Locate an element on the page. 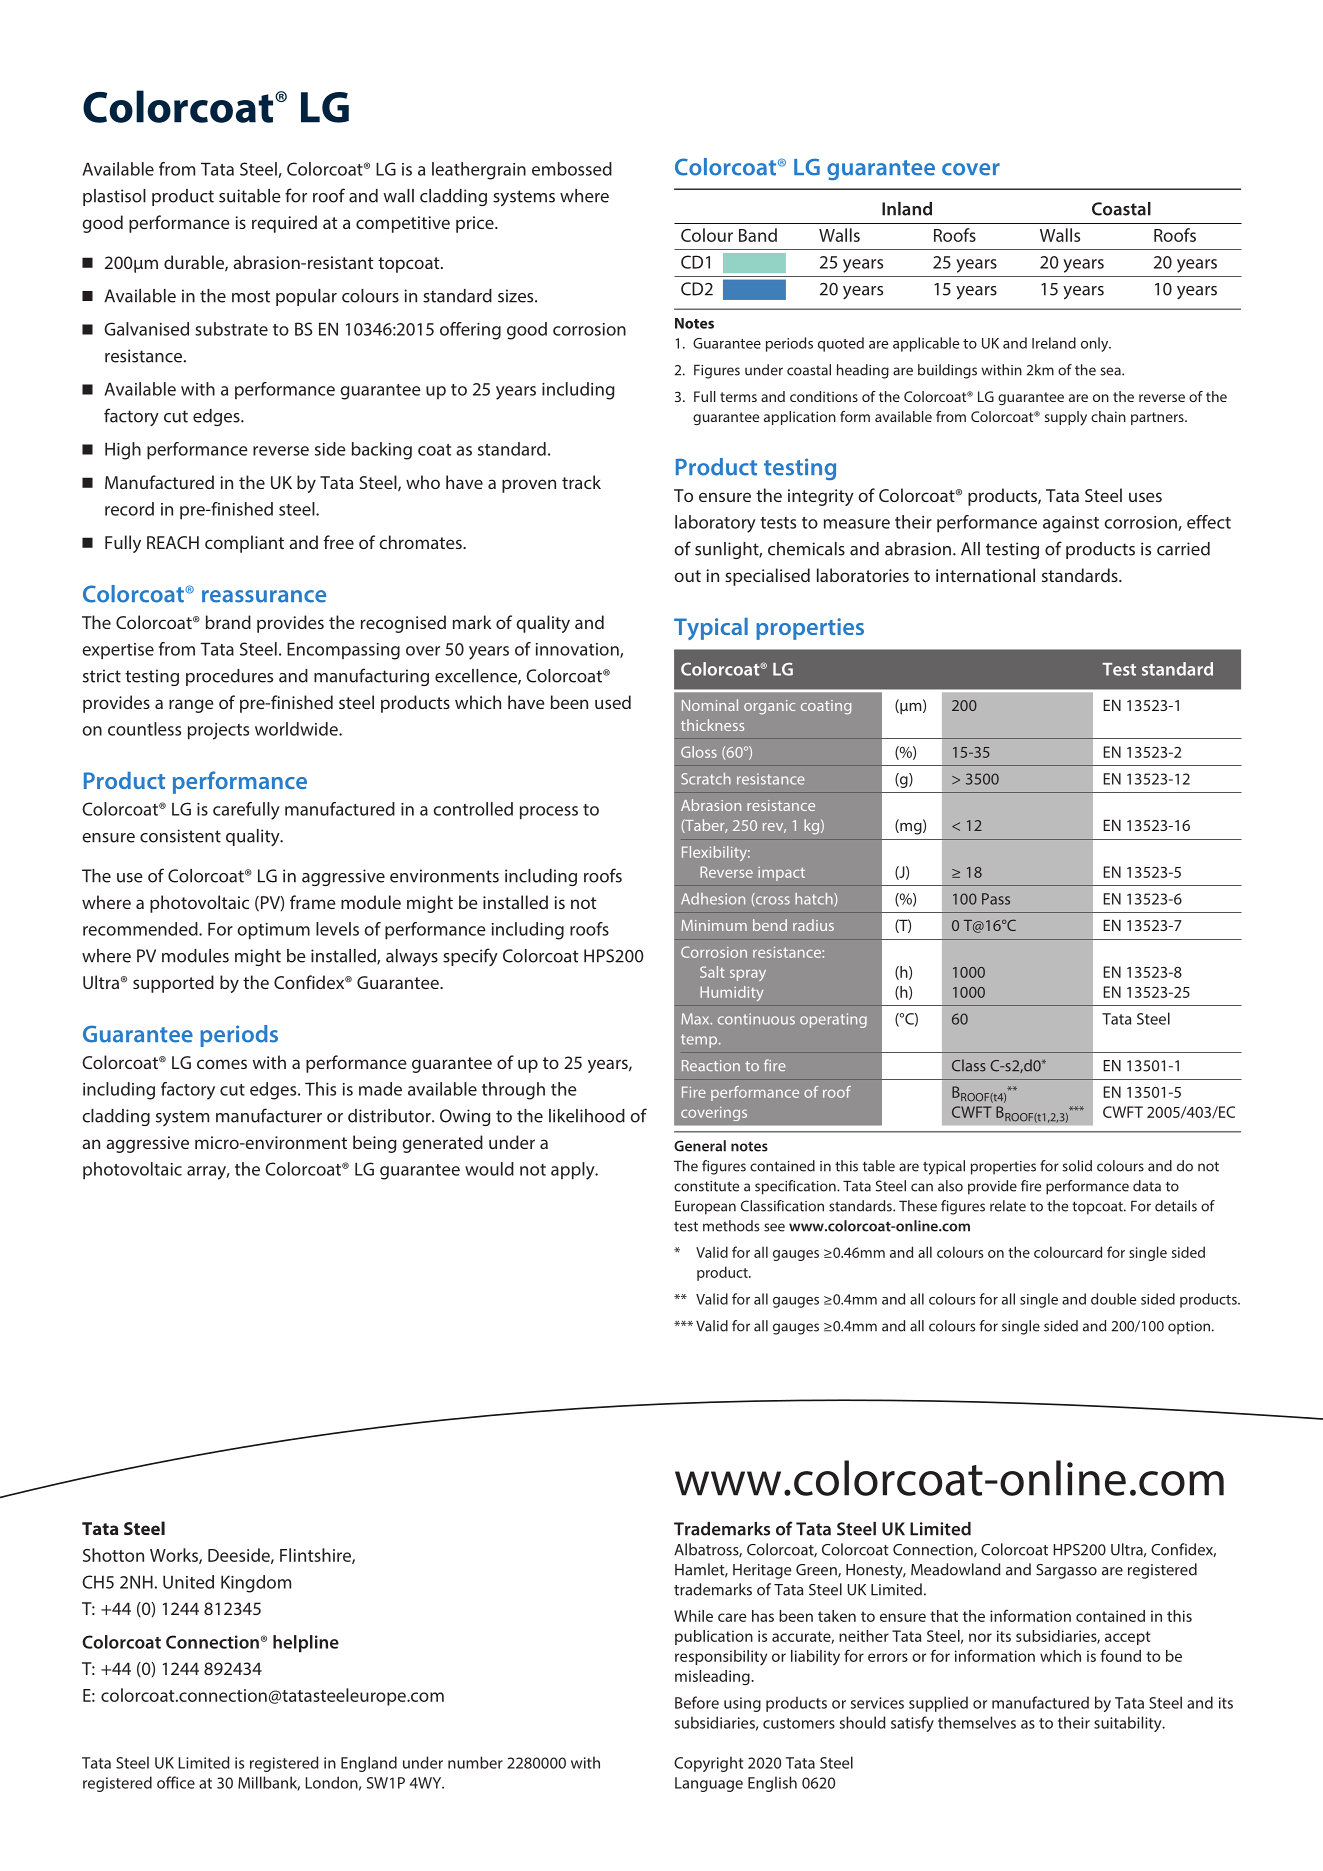 This document has height=1871, width=1323. suitability is located at coordinates (1129, 1724).
